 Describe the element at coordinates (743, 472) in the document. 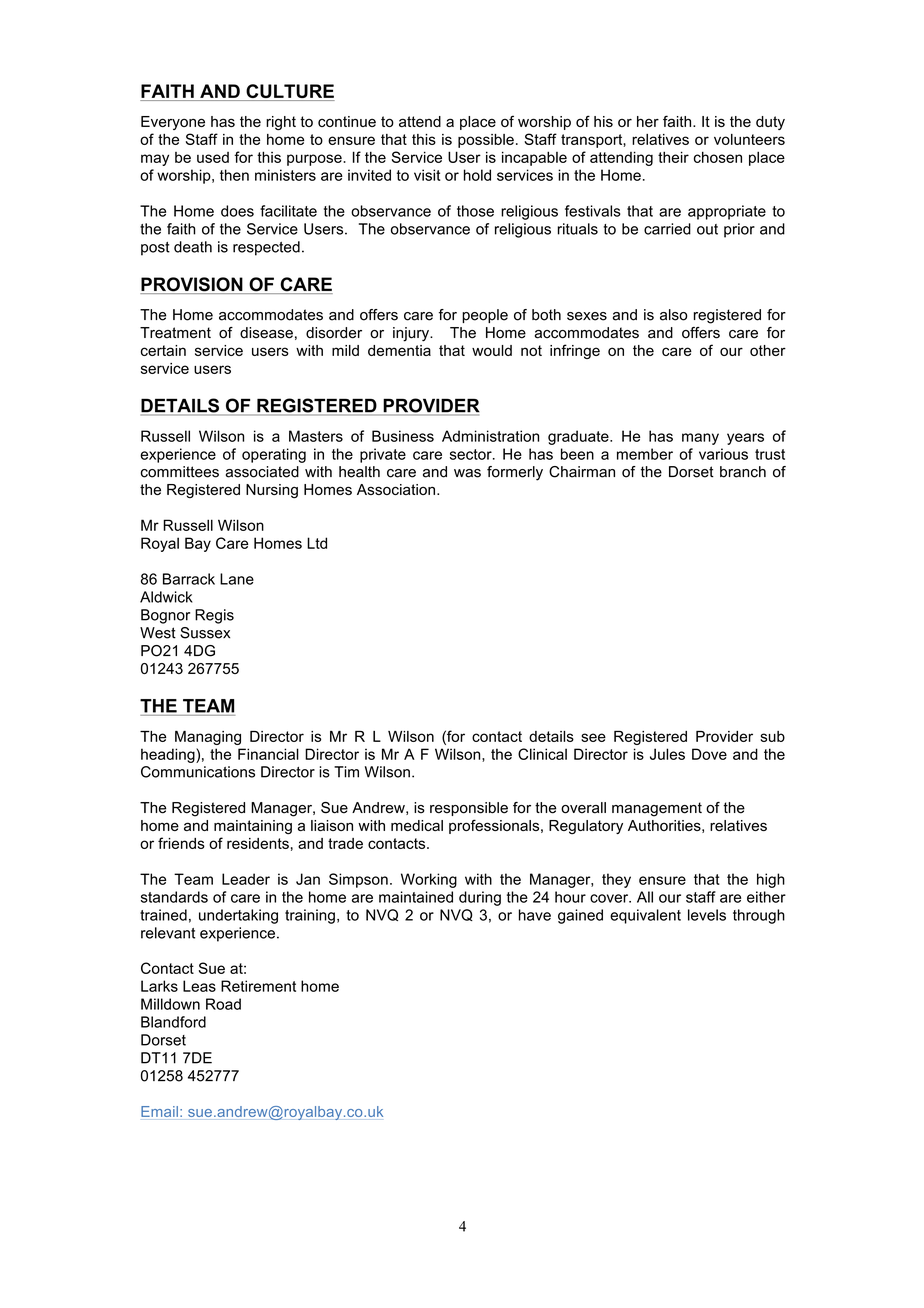

I see `branch` at that location.
